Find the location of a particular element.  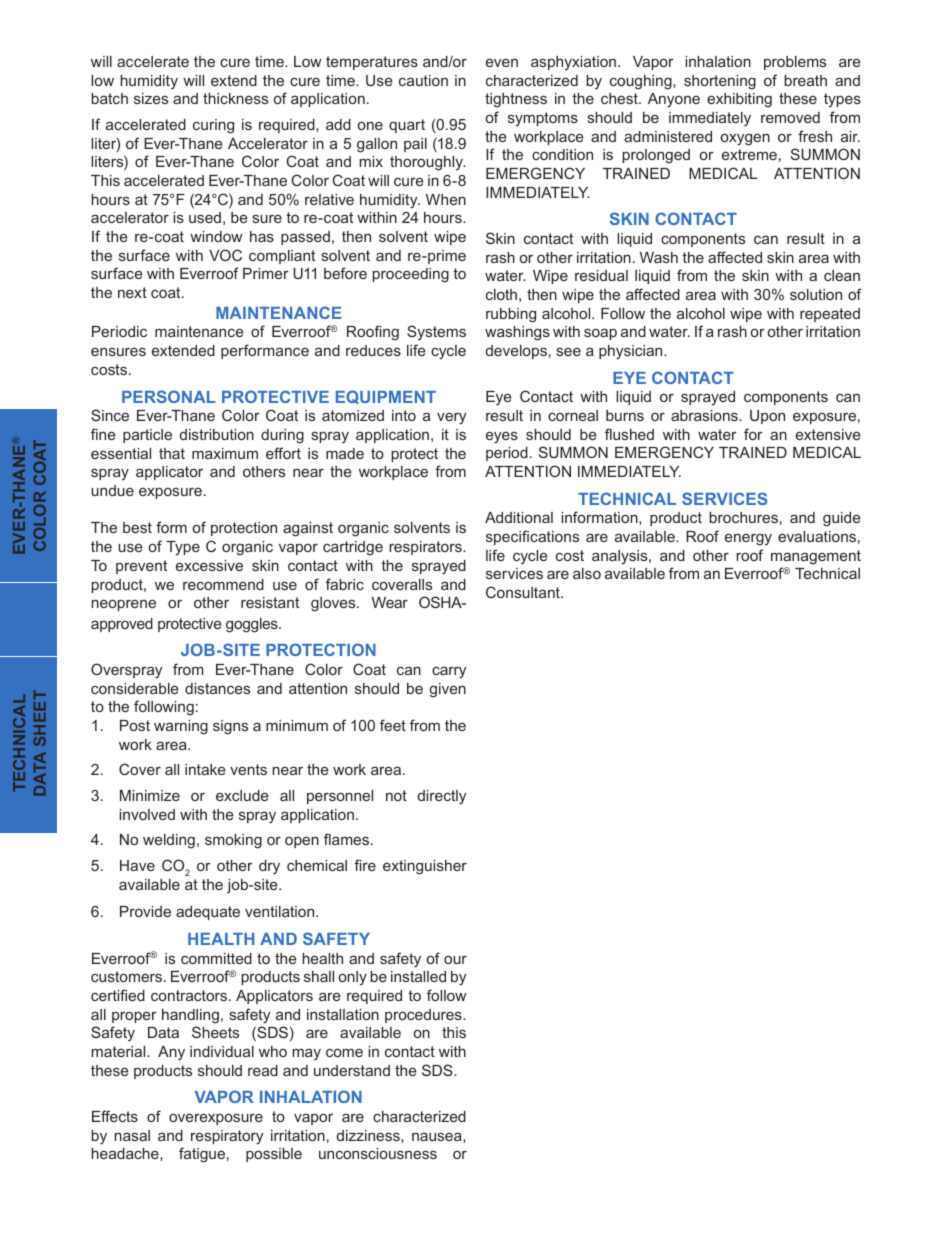

tightness is located at coordinates (516, 100).
